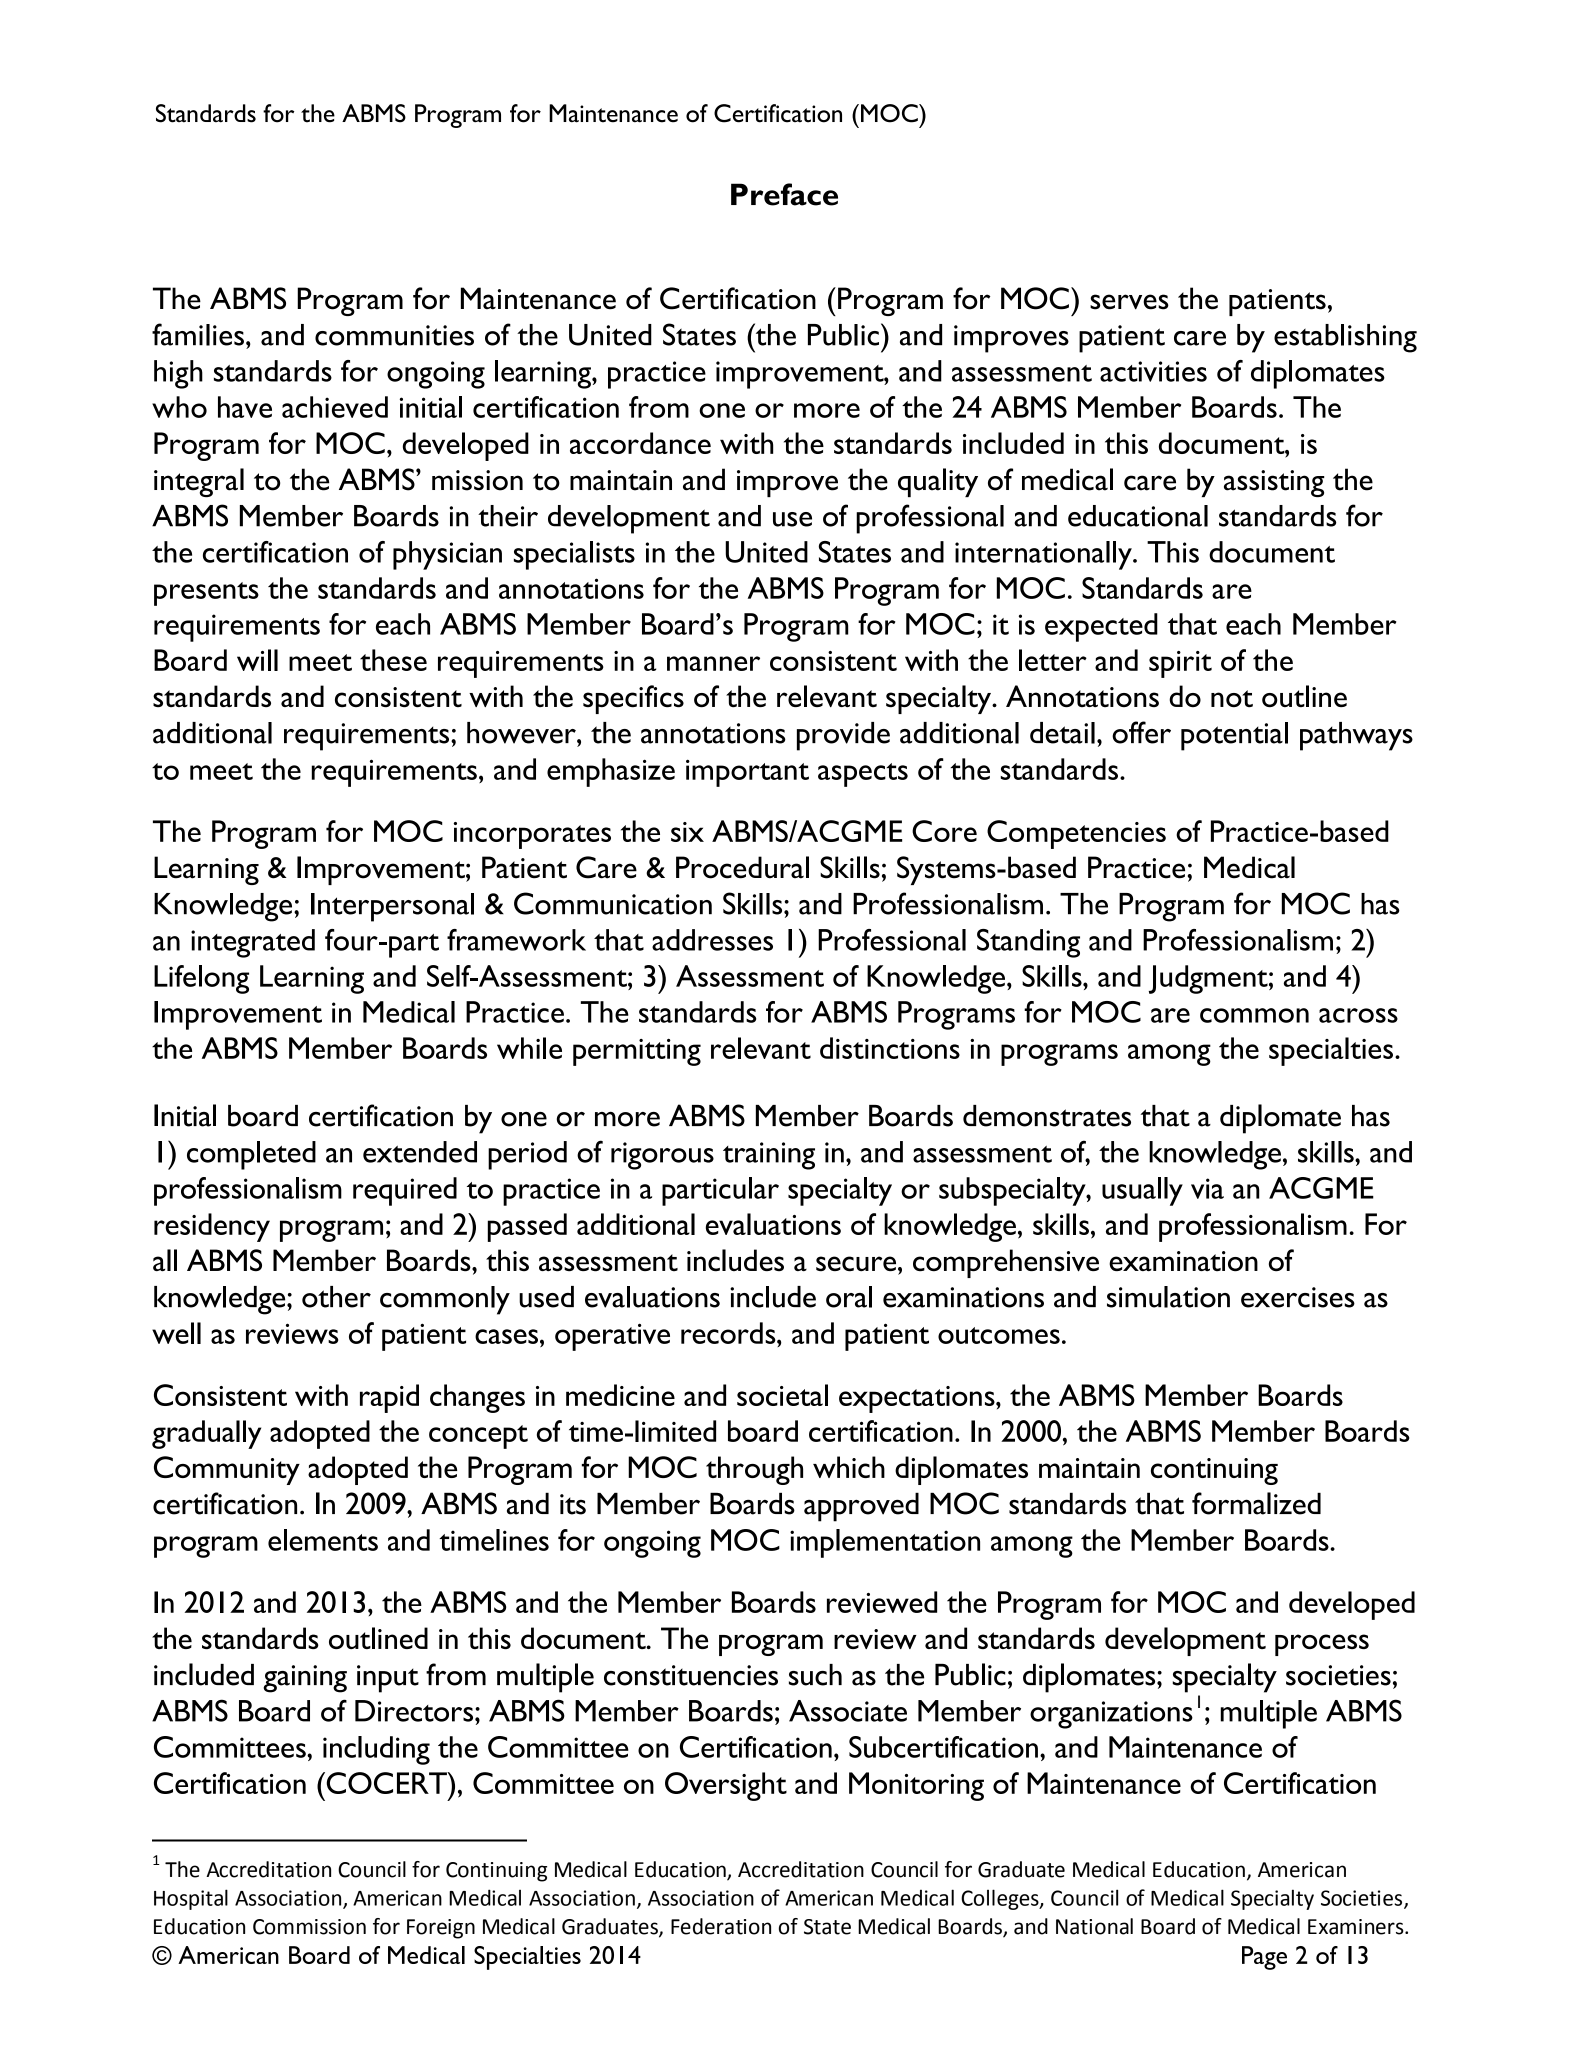  What do you see at coordinates (849, 1297) in the document?
I see `oral` at bounding box center [849, 1297].
